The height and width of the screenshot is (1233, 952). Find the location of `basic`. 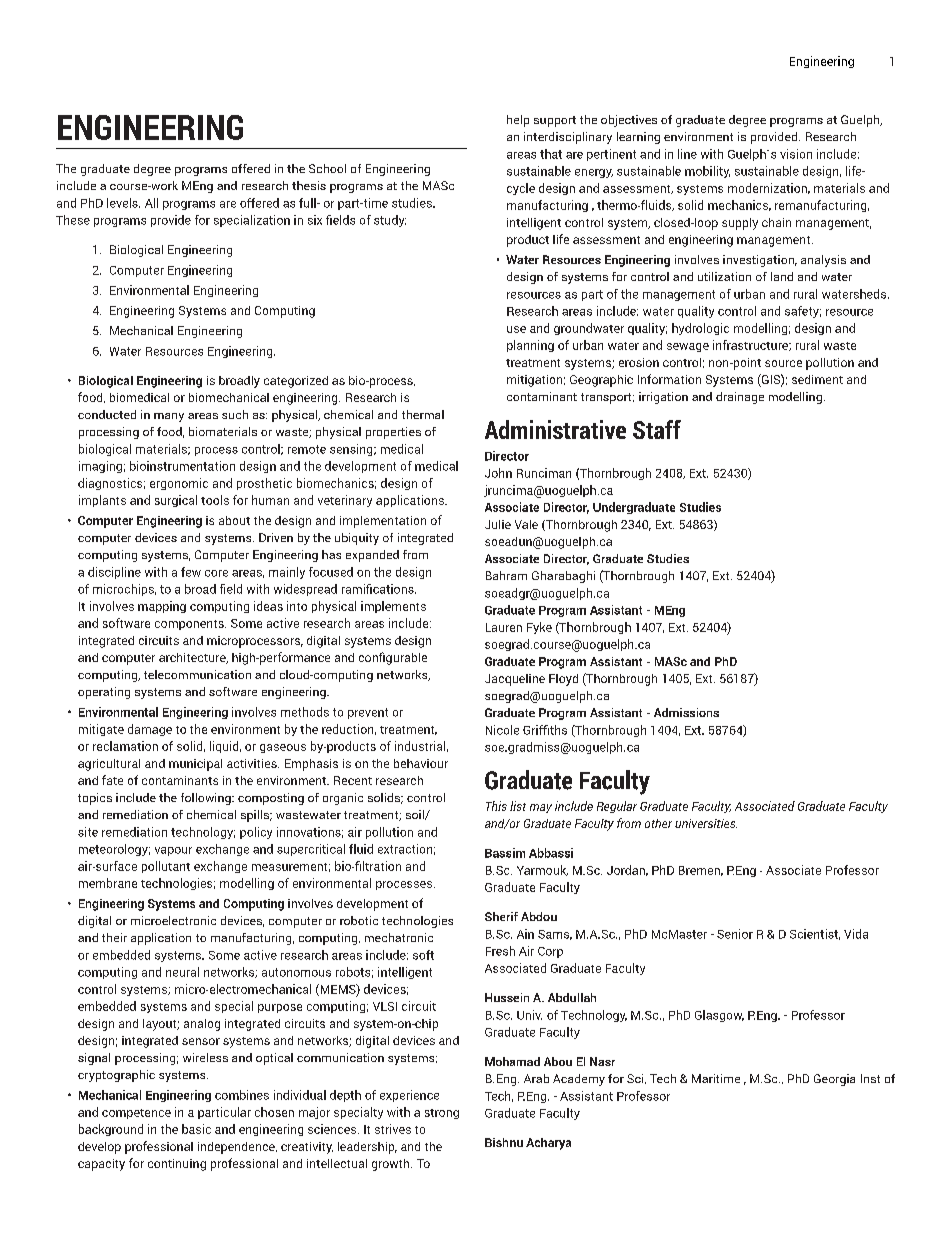

basic is located at coordinates (196, 1129).
